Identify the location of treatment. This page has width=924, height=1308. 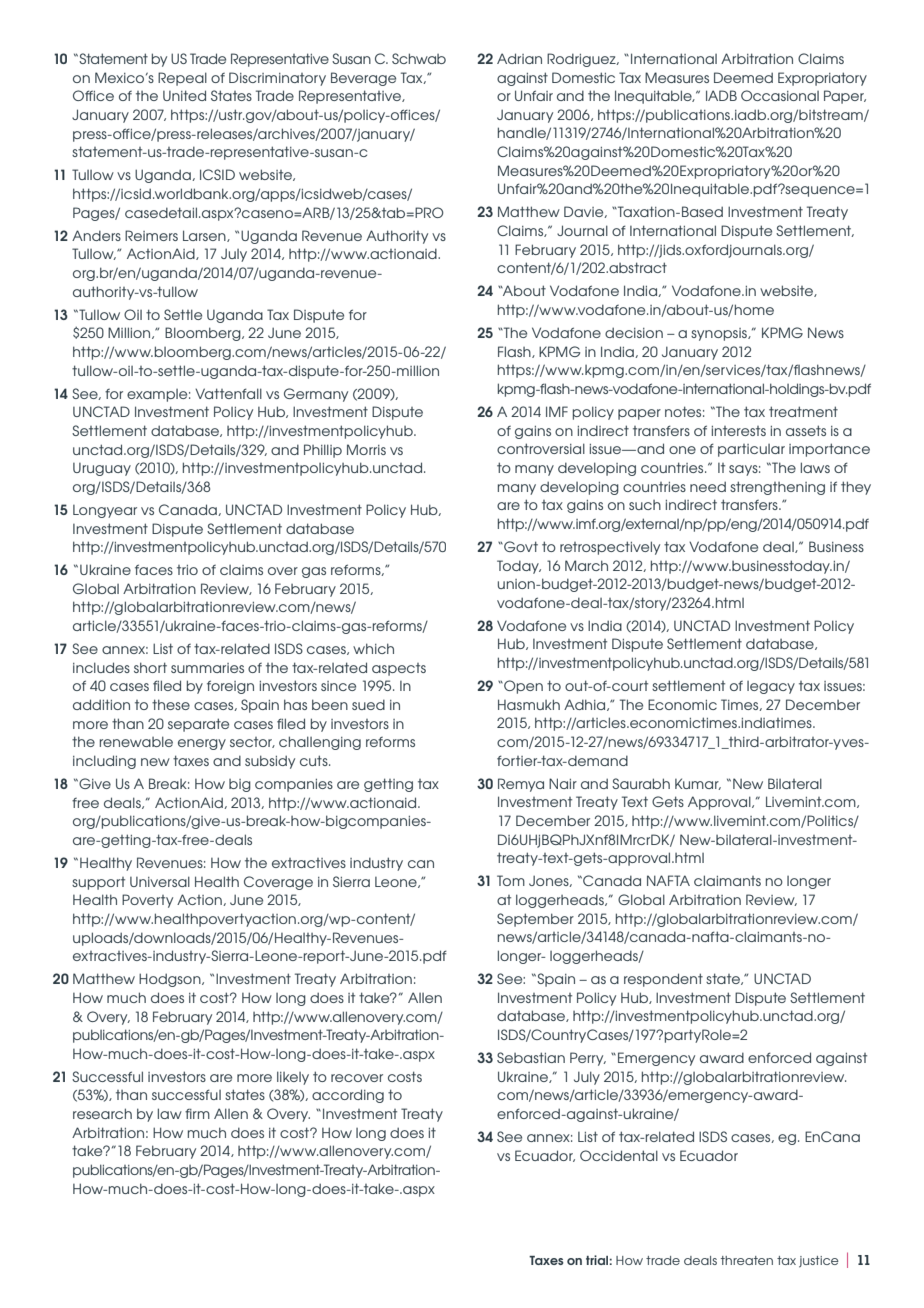
(803, 411).
